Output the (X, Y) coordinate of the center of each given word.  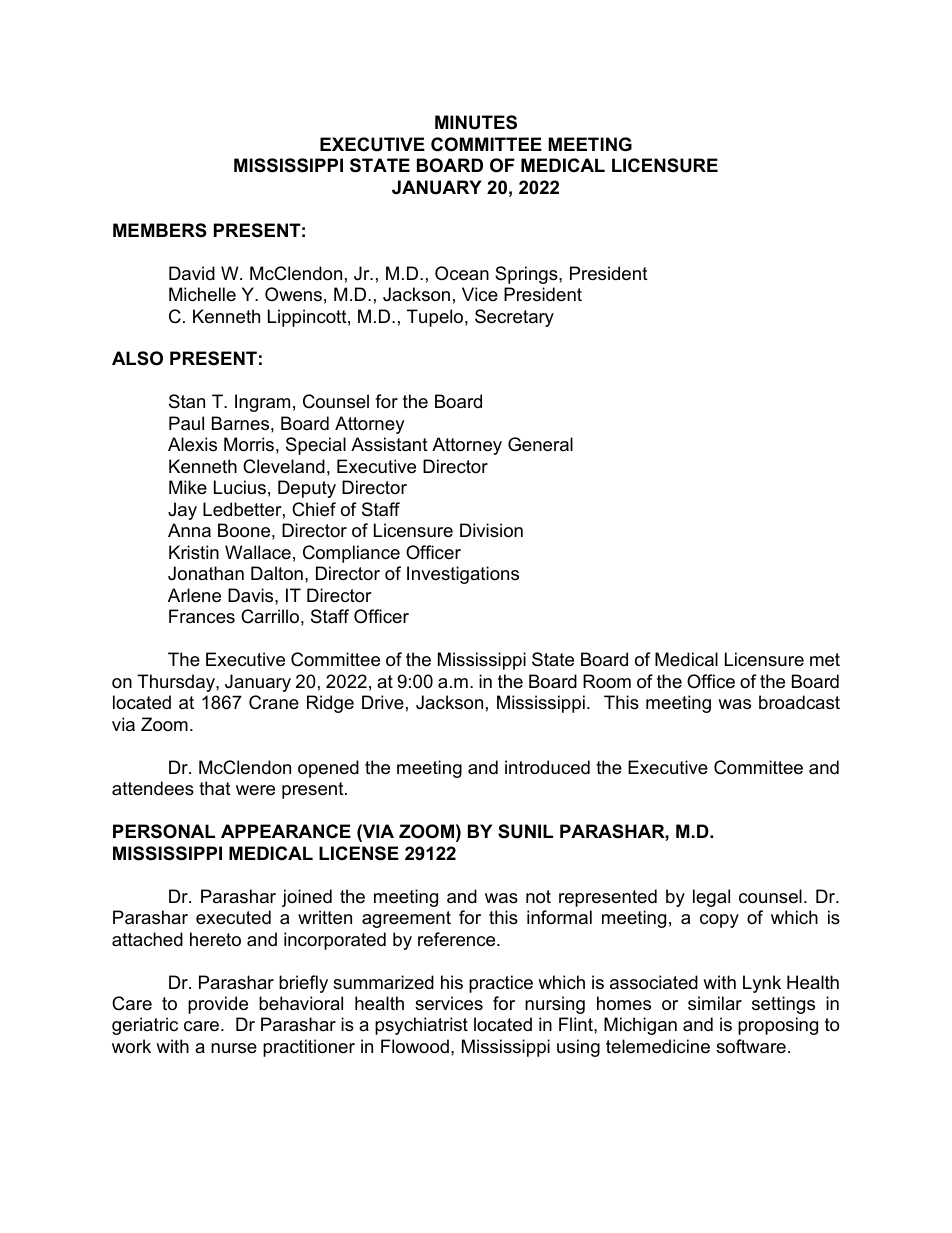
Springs (527, 275)
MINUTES (476, 122)
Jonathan (206, 573)
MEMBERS (160, 230)
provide (218, 1005)
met (825, 660)
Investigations (463, 575)
